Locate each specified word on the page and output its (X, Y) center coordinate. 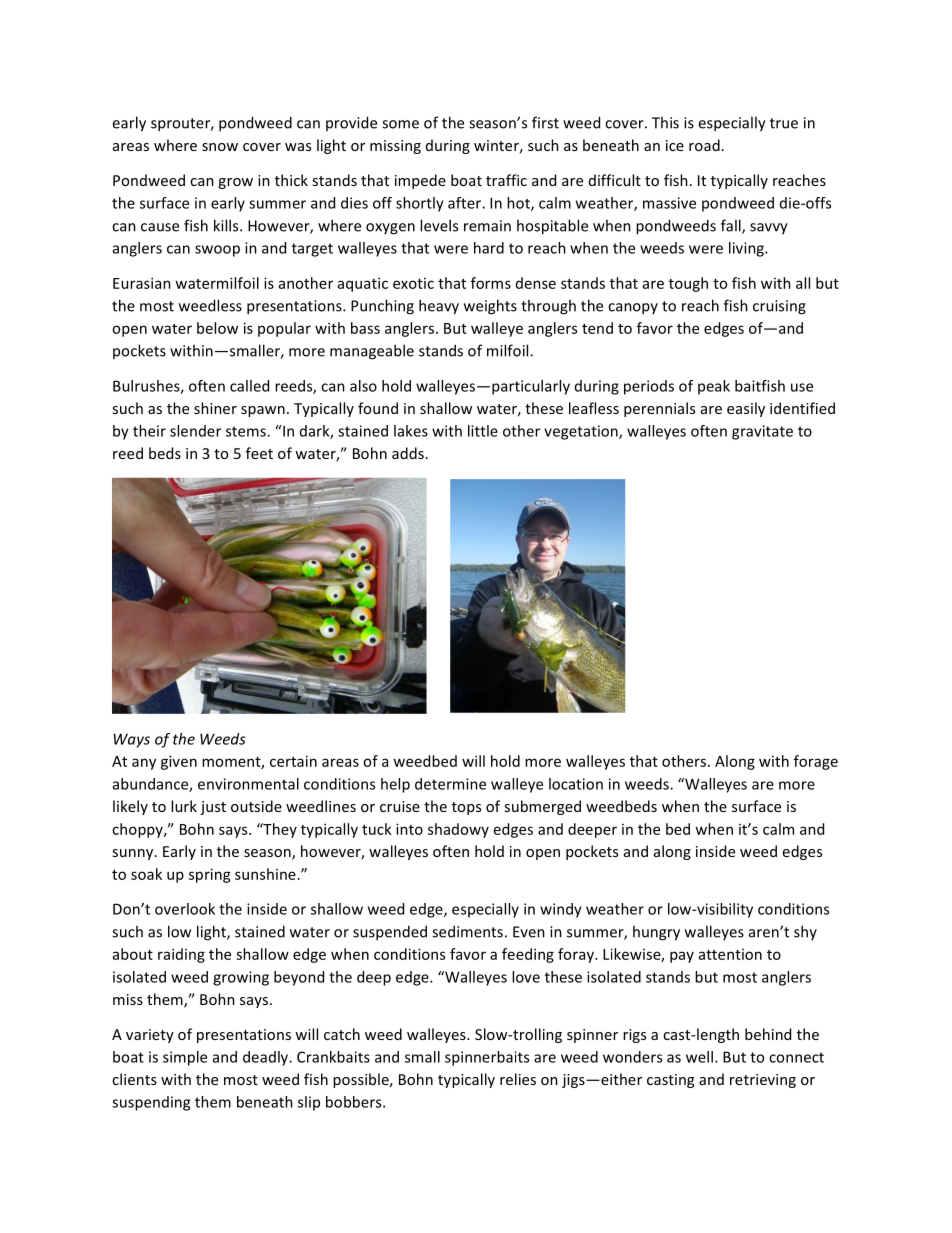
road (704, 145)
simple (185, 1058)
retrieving (763, 1081)
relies (518, 1079)
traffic (506, 180)
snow (220, 147)
